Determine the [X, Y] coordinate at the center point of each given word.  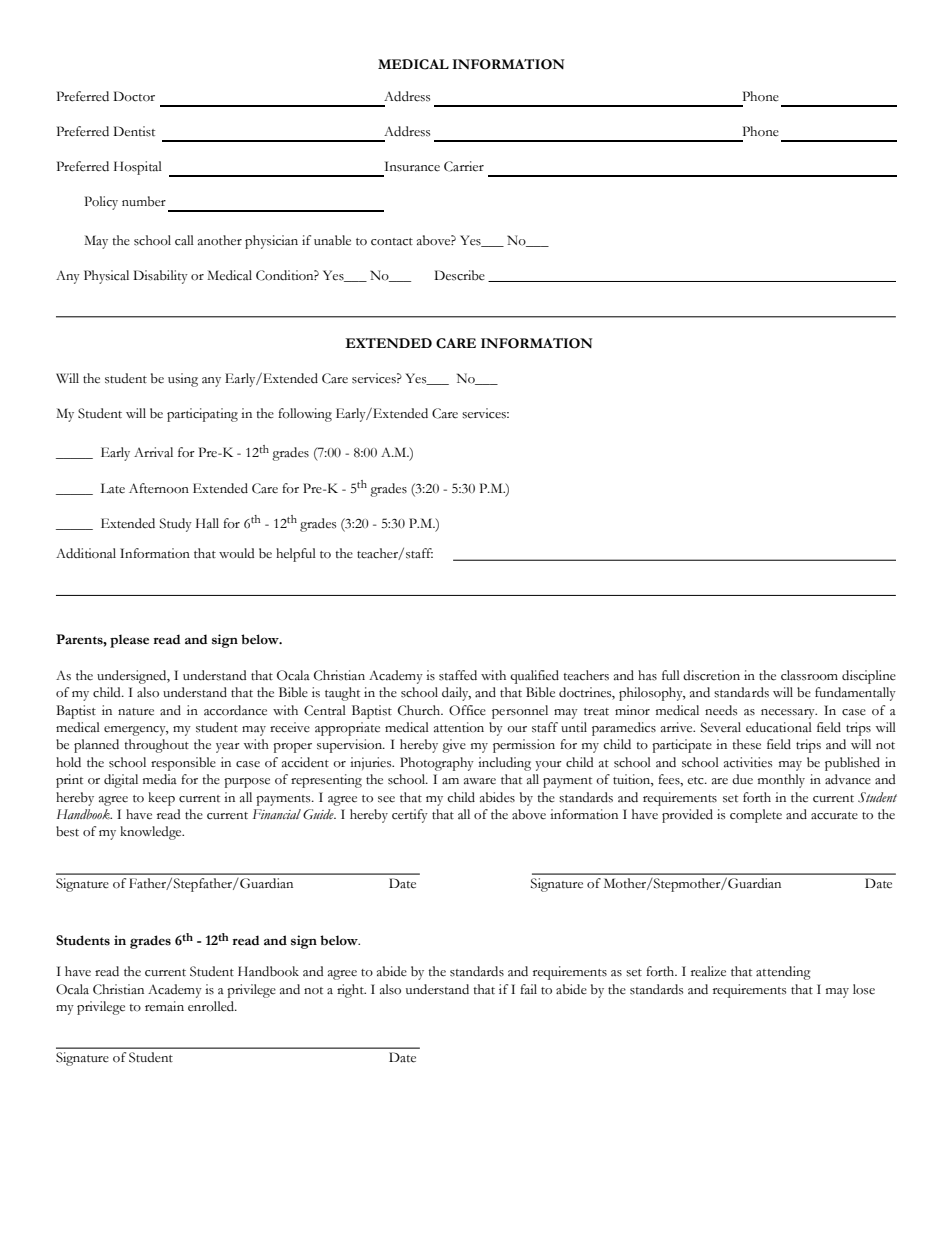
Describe [459, 275]
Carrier [464, 166]
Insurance [412, 166]
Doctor [134, 96]
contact [392, 242]
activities [748, 762]
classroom [809, 675]
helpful [296, 555]
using [183, 380]
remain [164, 1006]
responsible [183, 764]
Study [176, 525]
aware [480, 781]
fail [528, 989]
